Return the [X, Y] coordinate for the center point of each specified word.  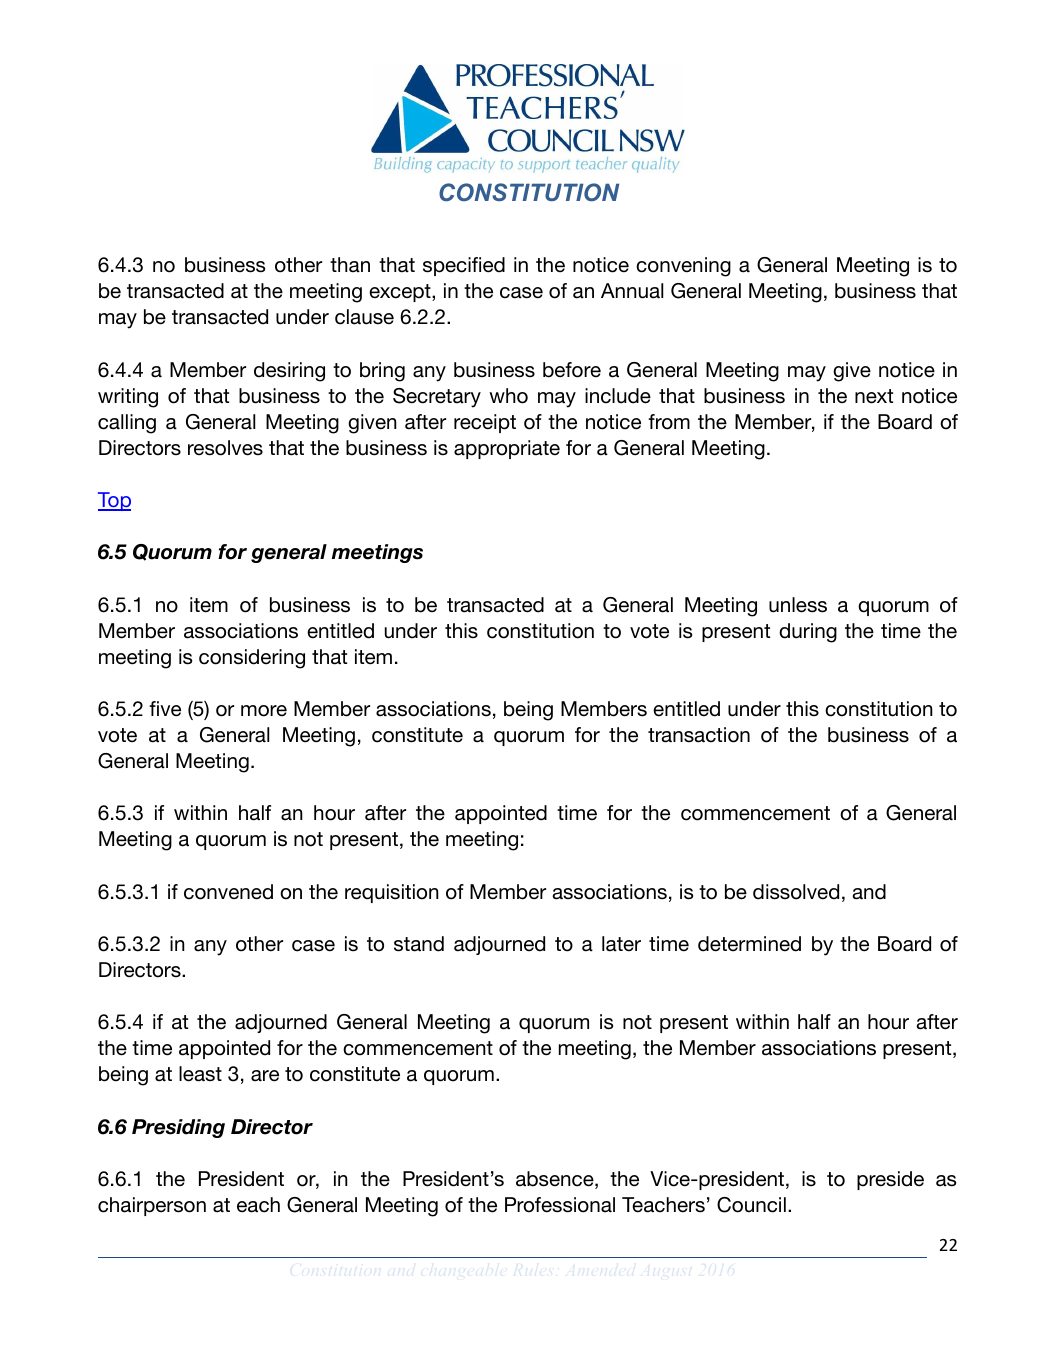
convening [683, 267]
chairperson [152, 1206]
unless [798, 605]
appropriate [507, 449]
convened [228, 892]
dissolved [796, 892]
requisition [392, 893]
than [350, 265]
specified [464, 266]
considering [252, 659]
